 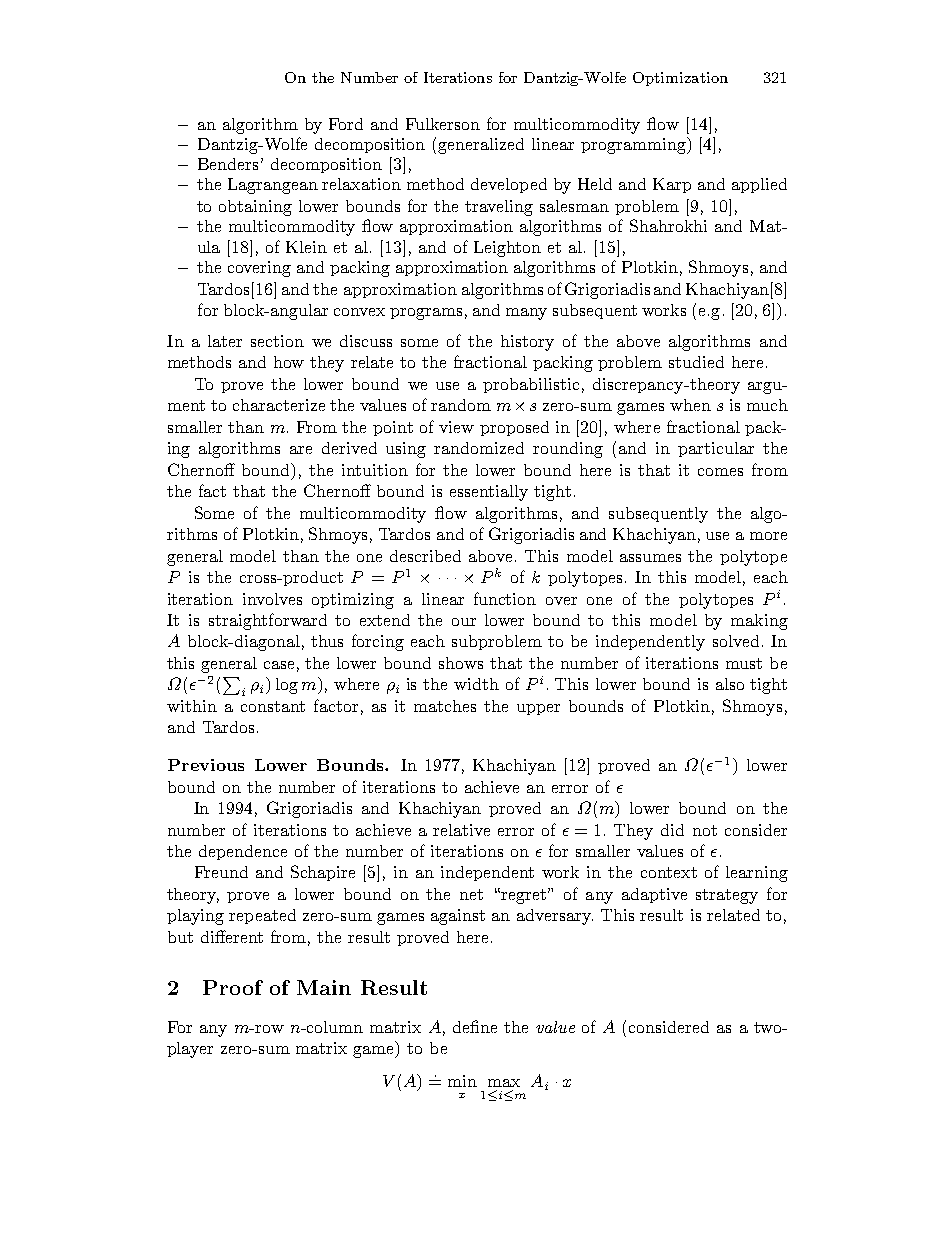 I want to click on Optimization, so click(x=680, y=79).
